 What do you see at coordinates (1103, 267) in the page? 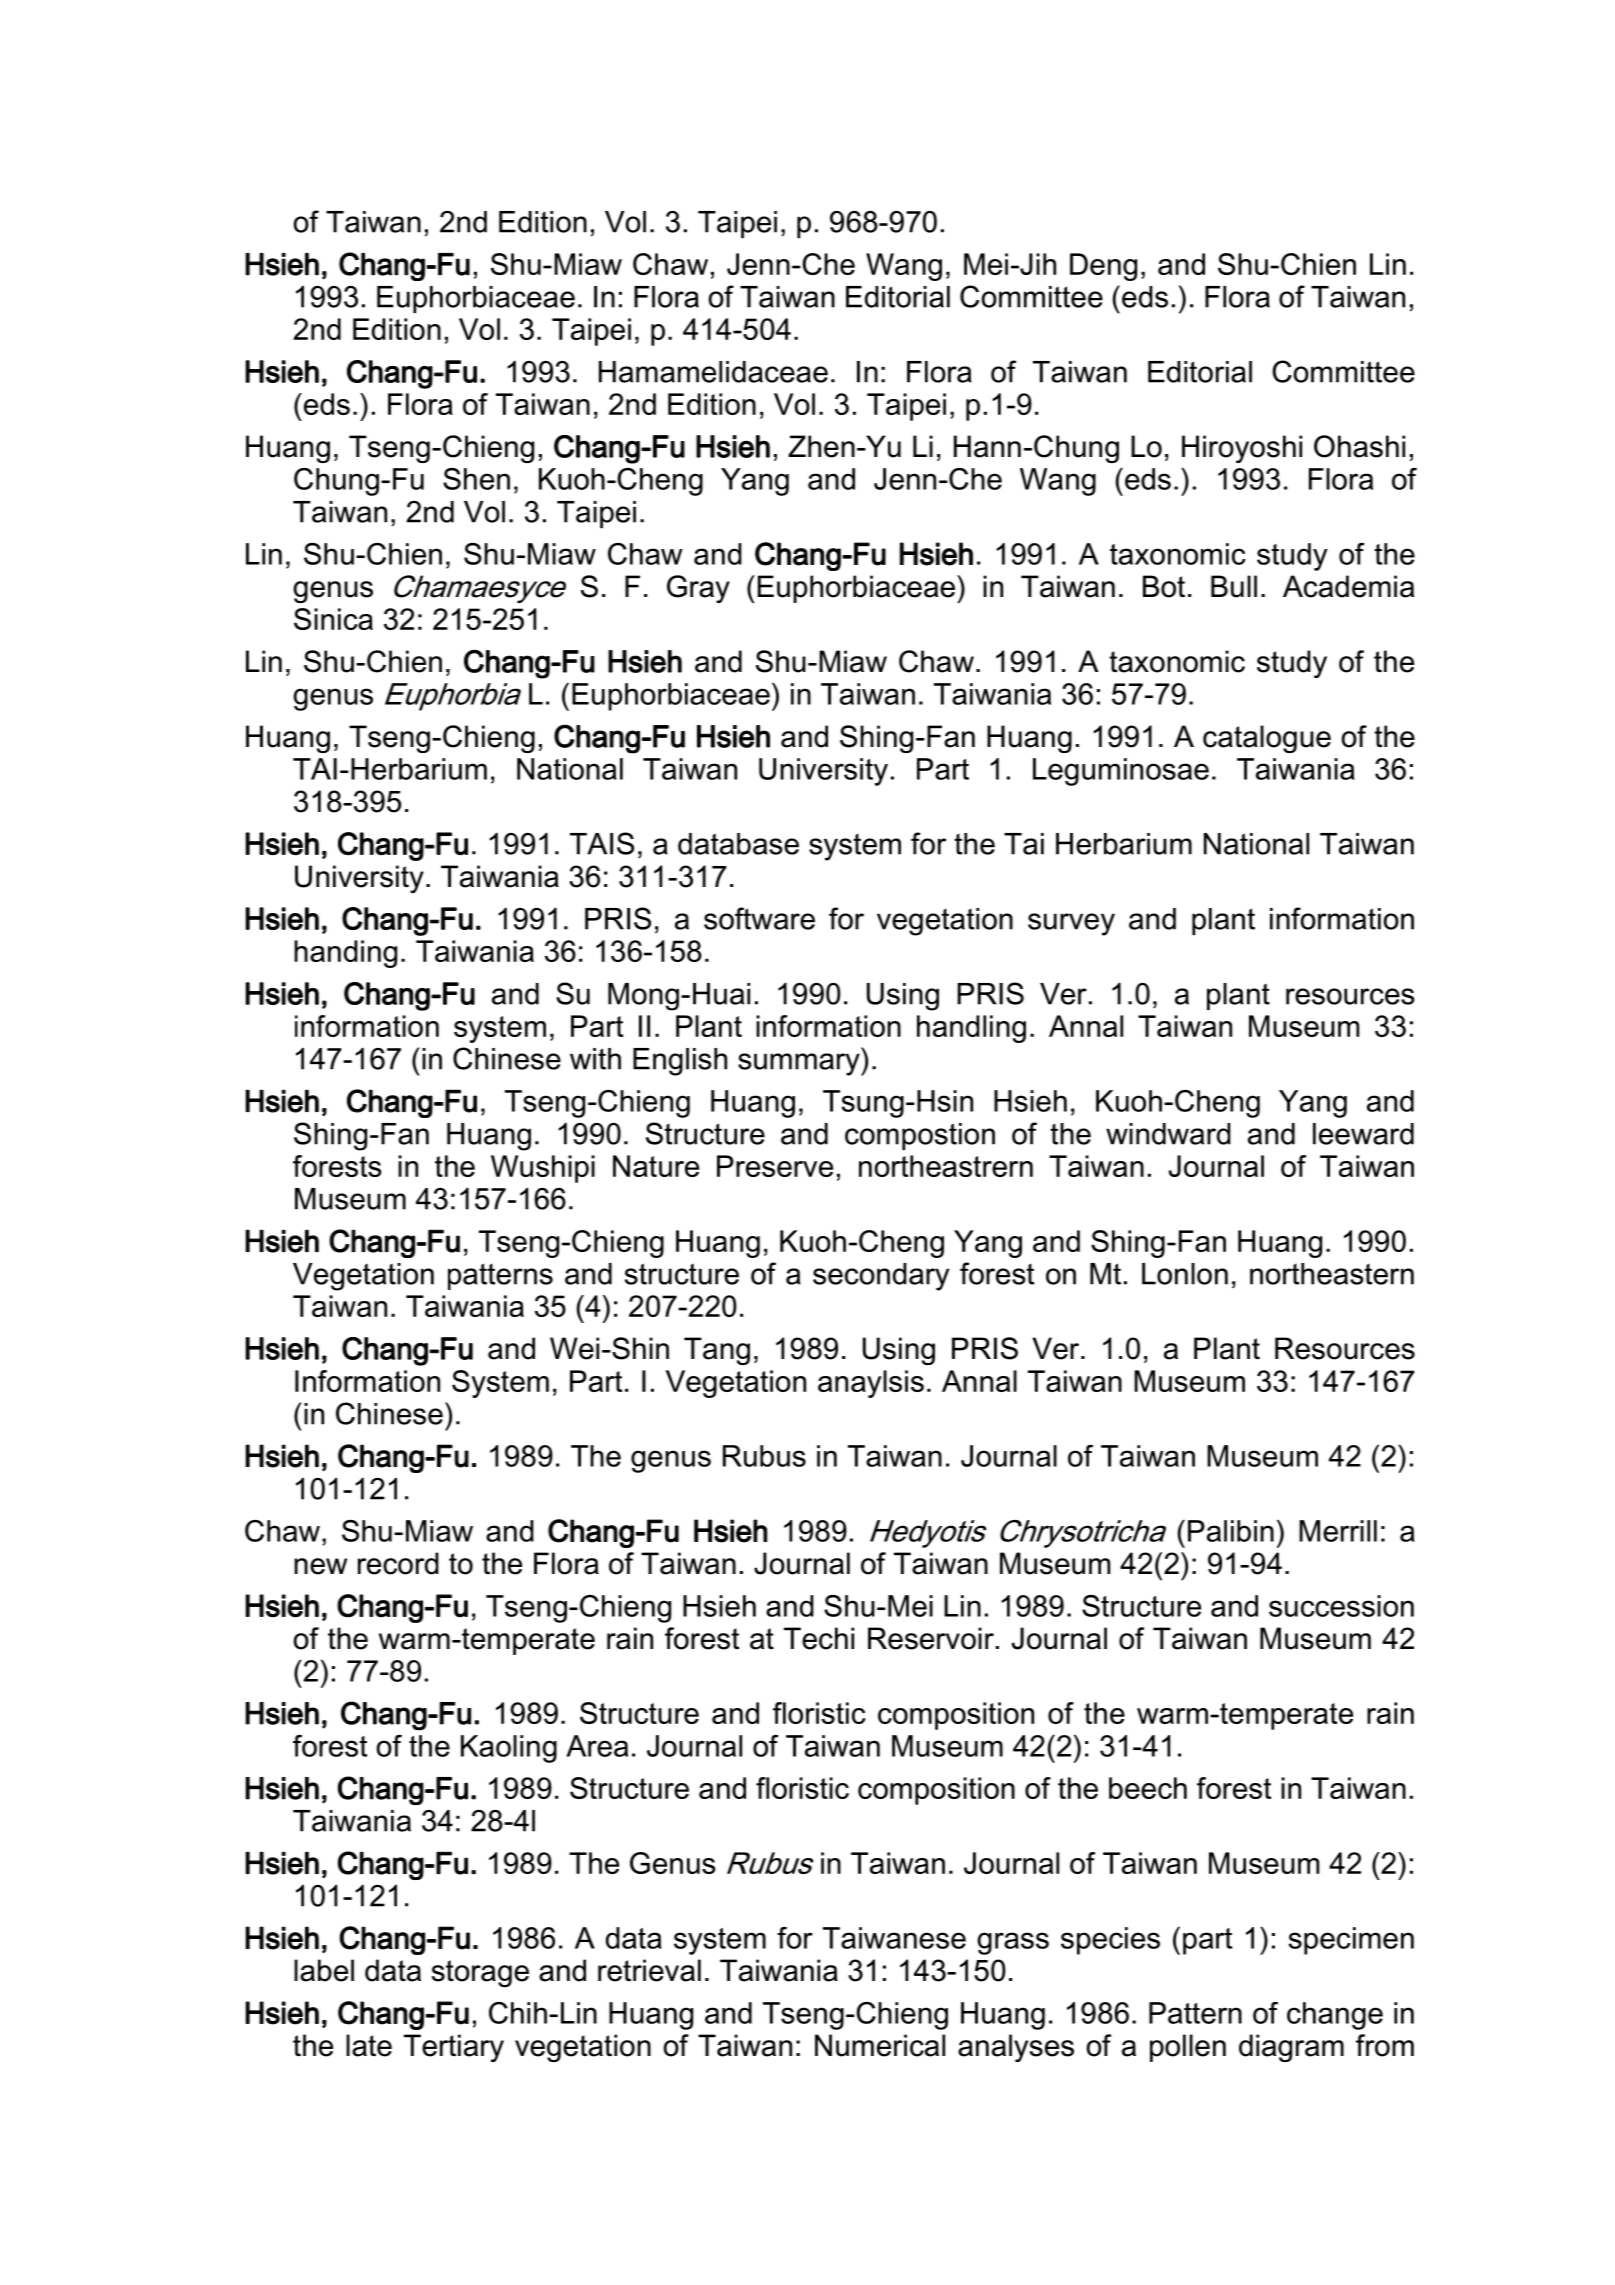
I see `Deng` at bounding box center [1103, 267].
